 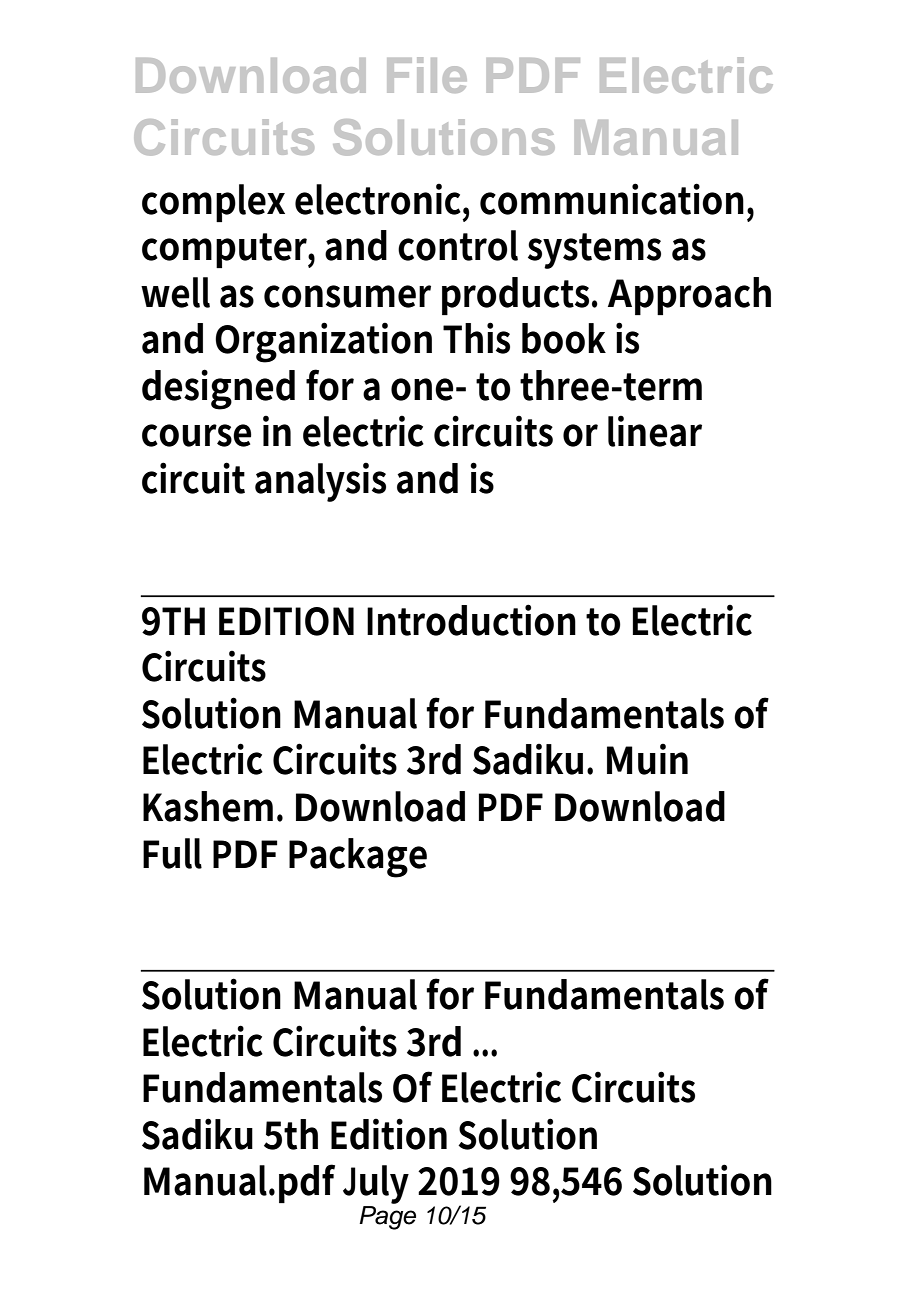 What do you see at coordinates (172, 853) in the page?
I see `Full` at bounding box center [172, 853].
